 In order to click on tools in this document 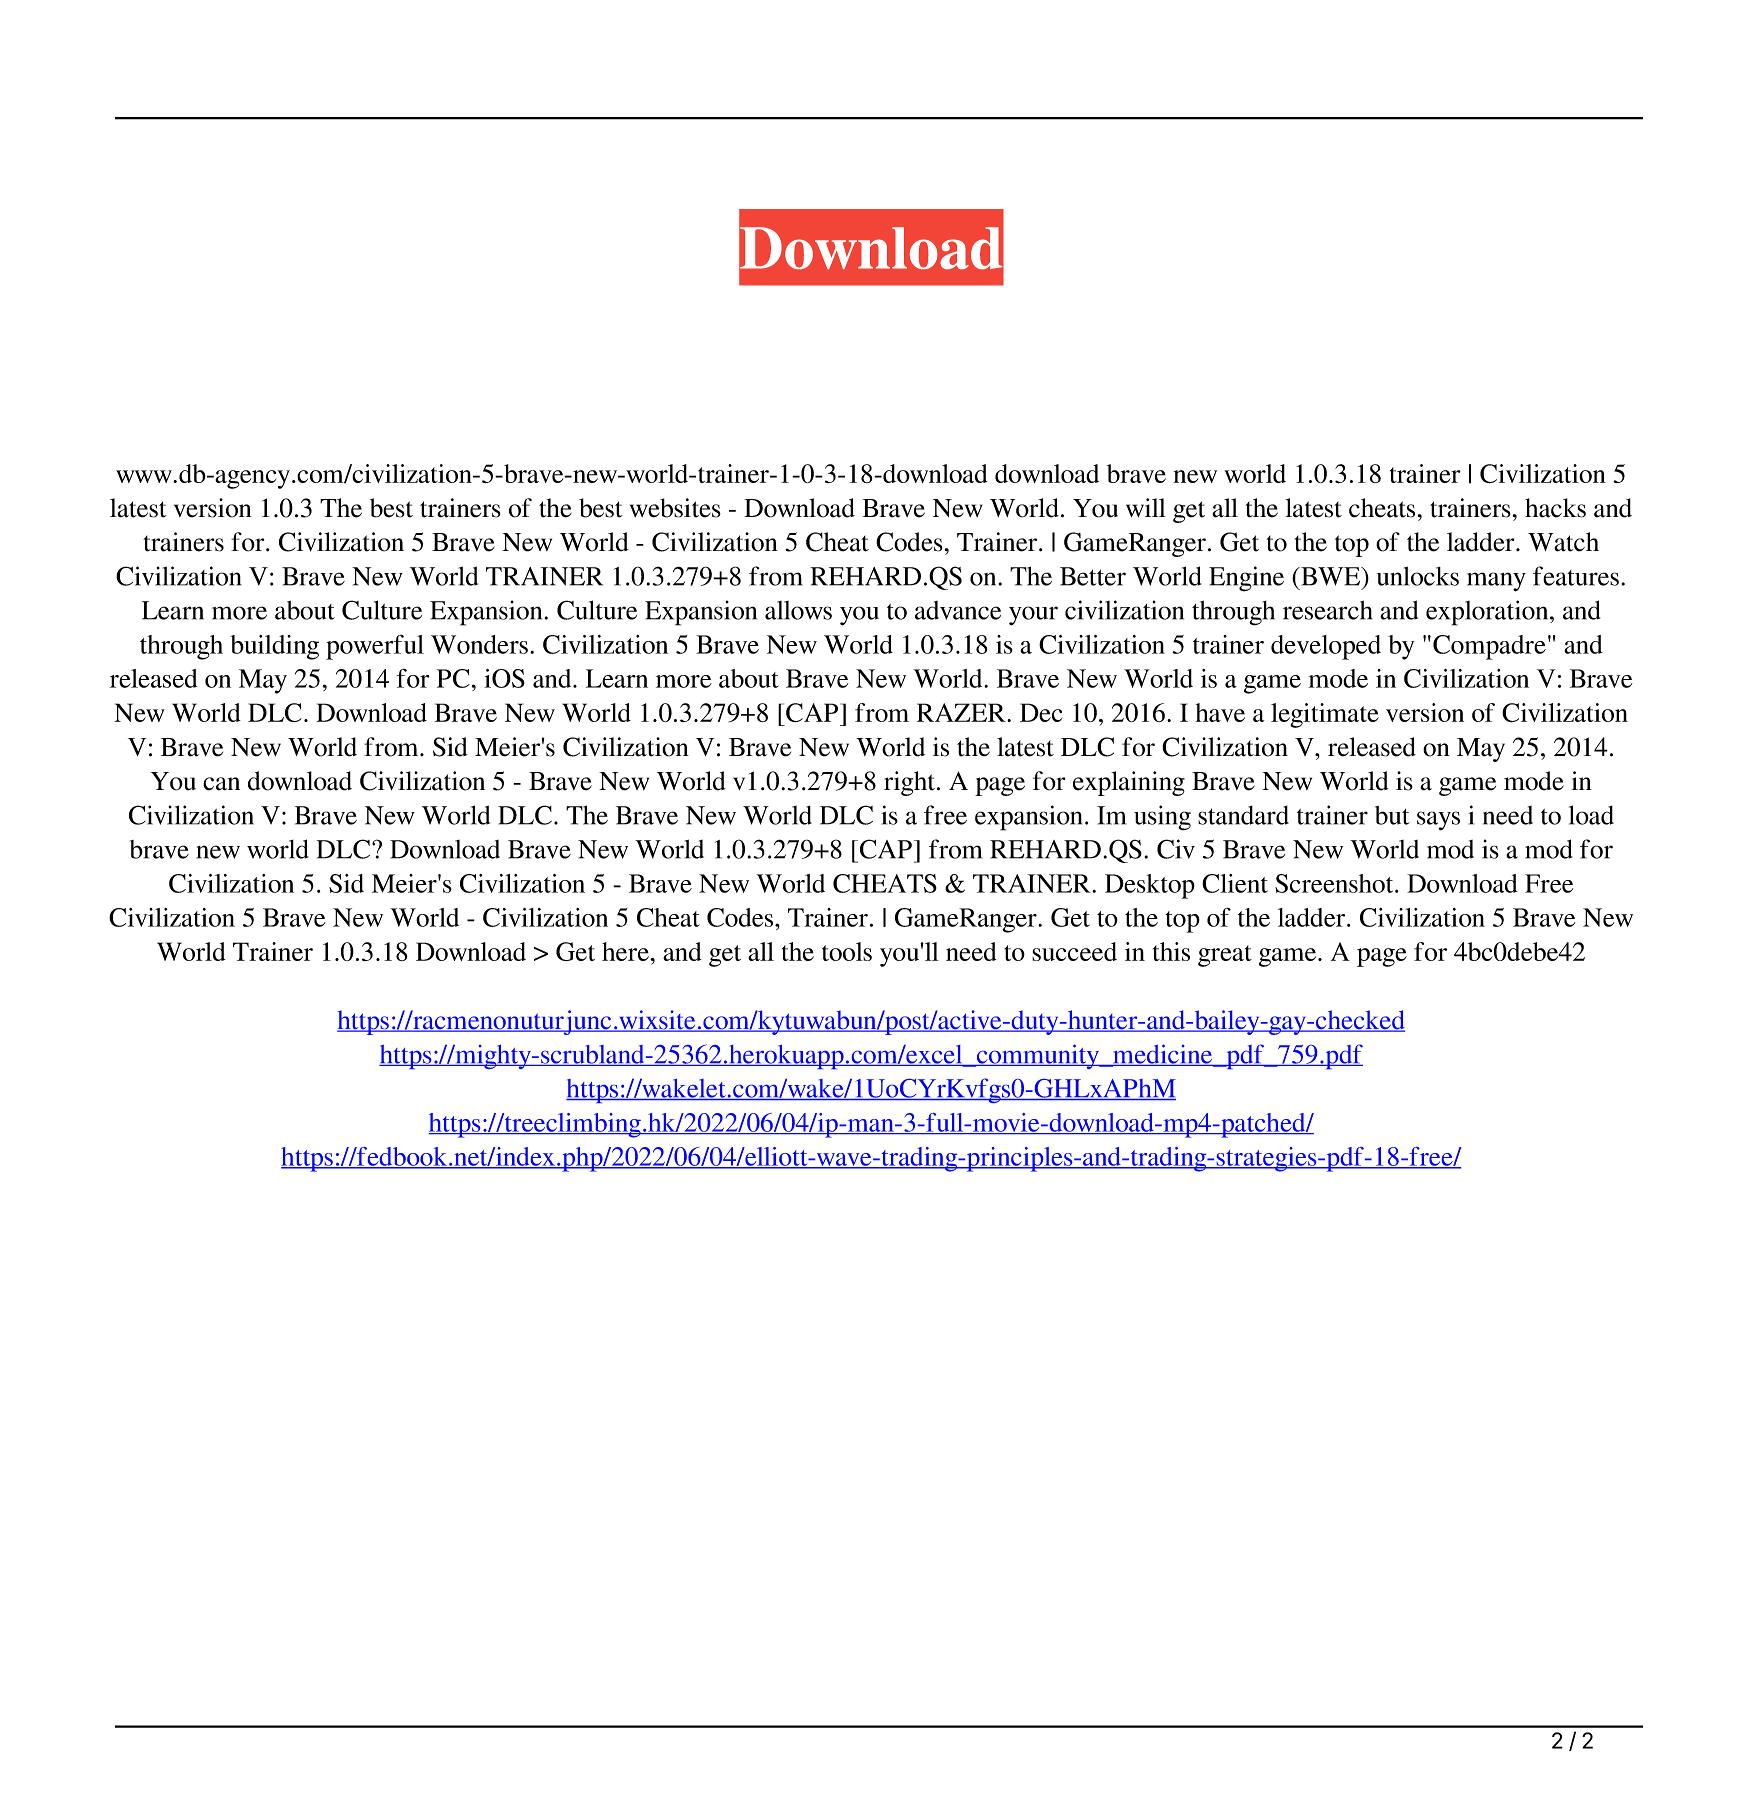, I will do `click(847, 951)`.
